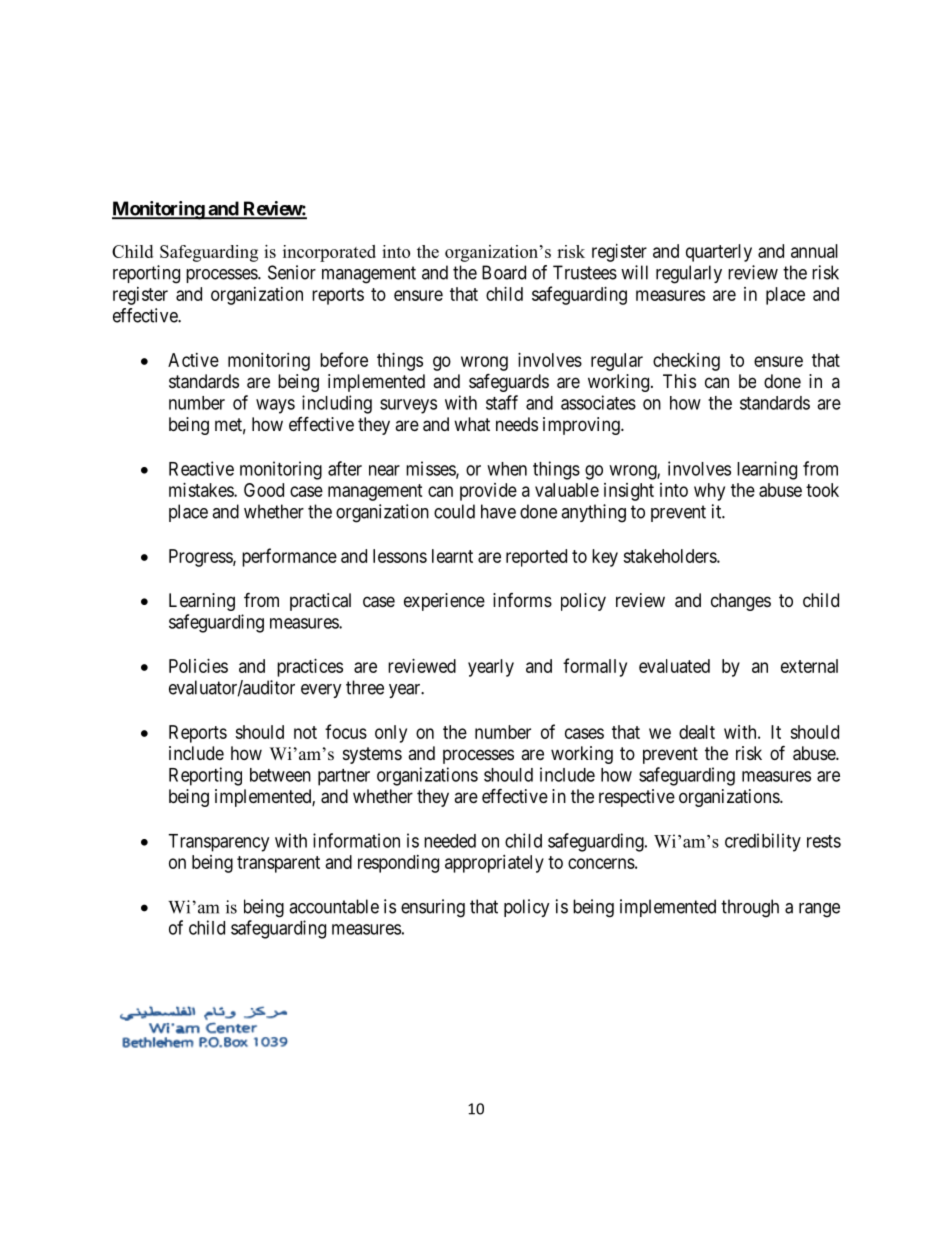  I want to click on Senior, so click(292, 272).
